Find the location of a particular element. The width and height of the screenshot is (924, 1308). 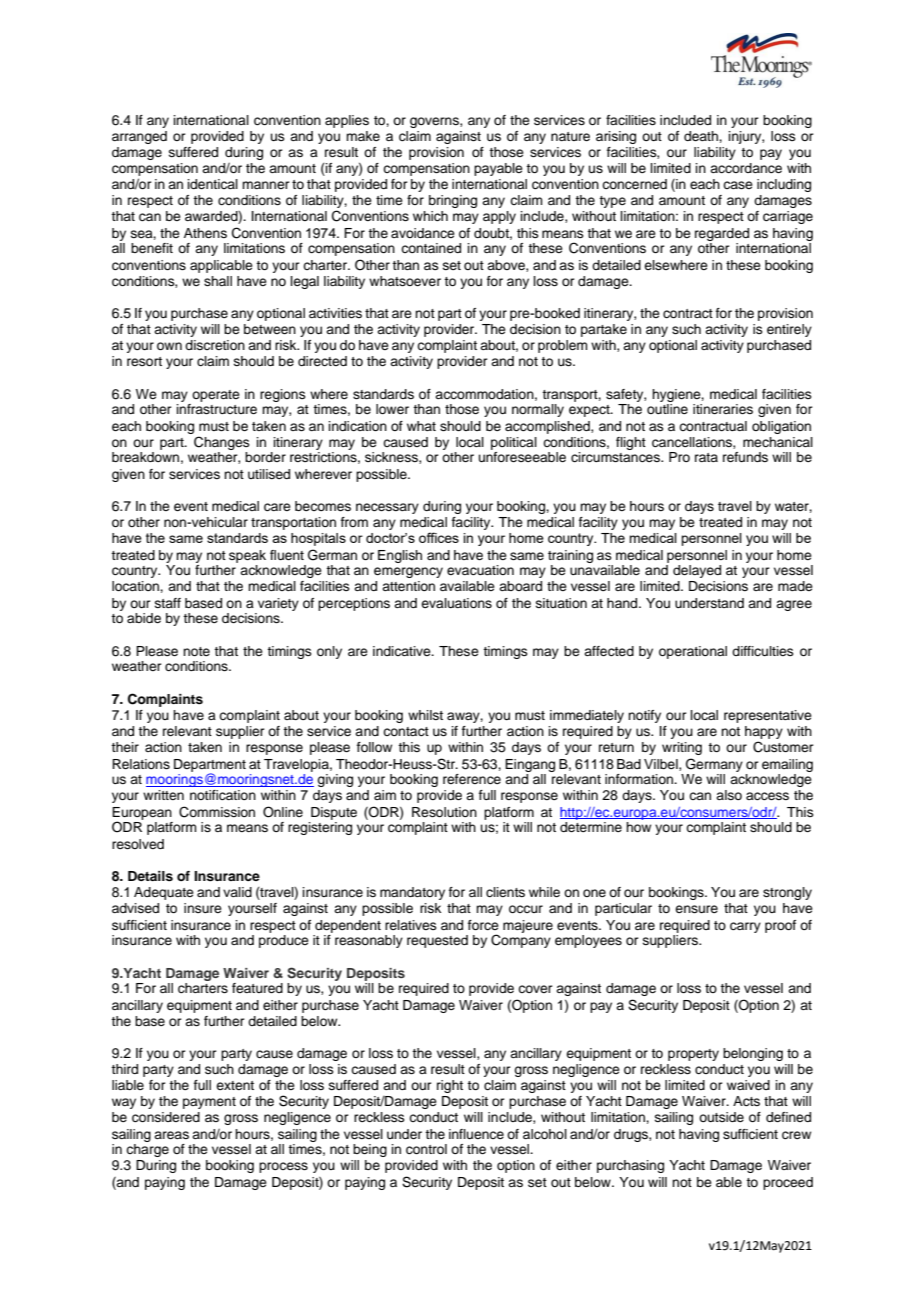

influence is located at coordinates (476, 1134).
